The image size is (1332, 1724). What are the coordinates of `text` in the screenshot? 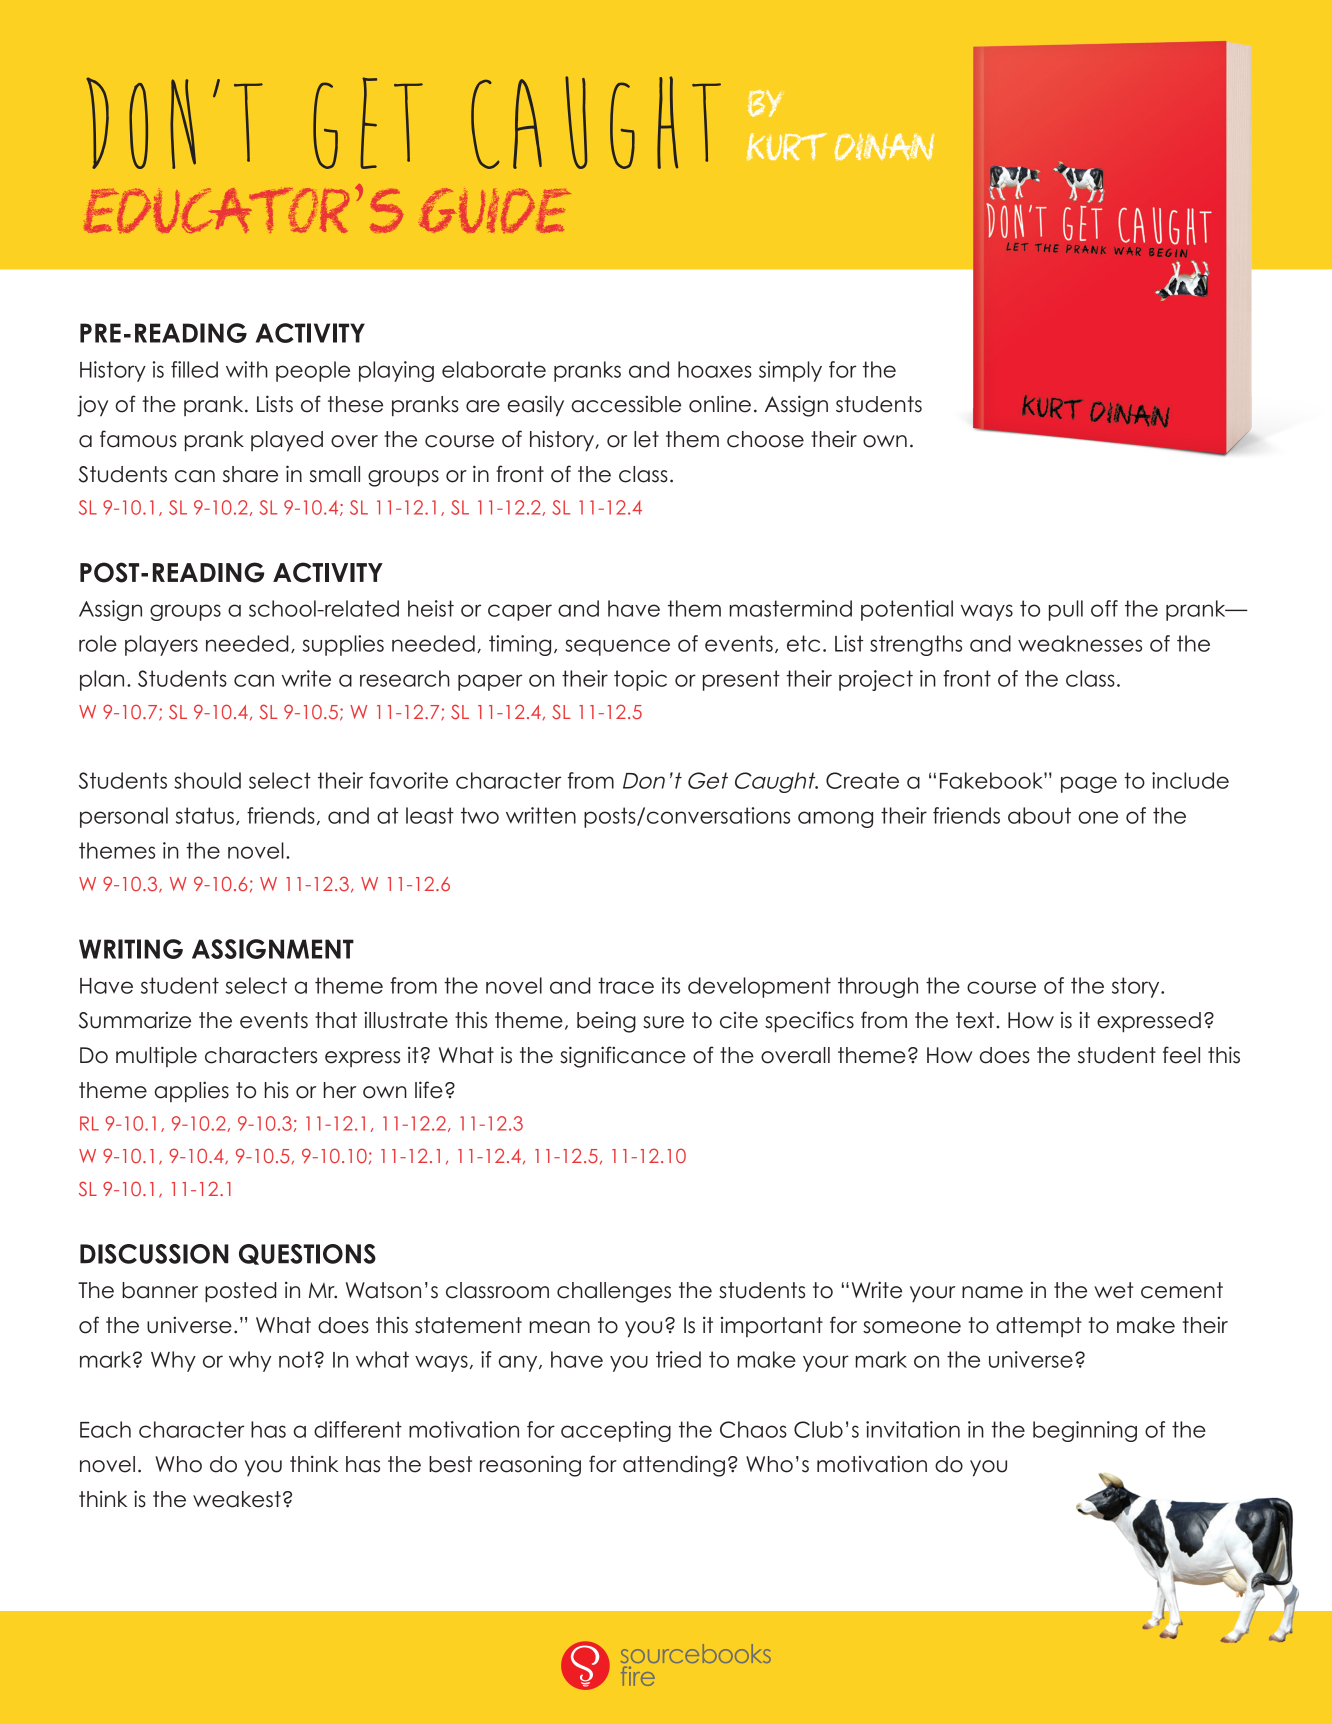 It's located at (976, 1020).
